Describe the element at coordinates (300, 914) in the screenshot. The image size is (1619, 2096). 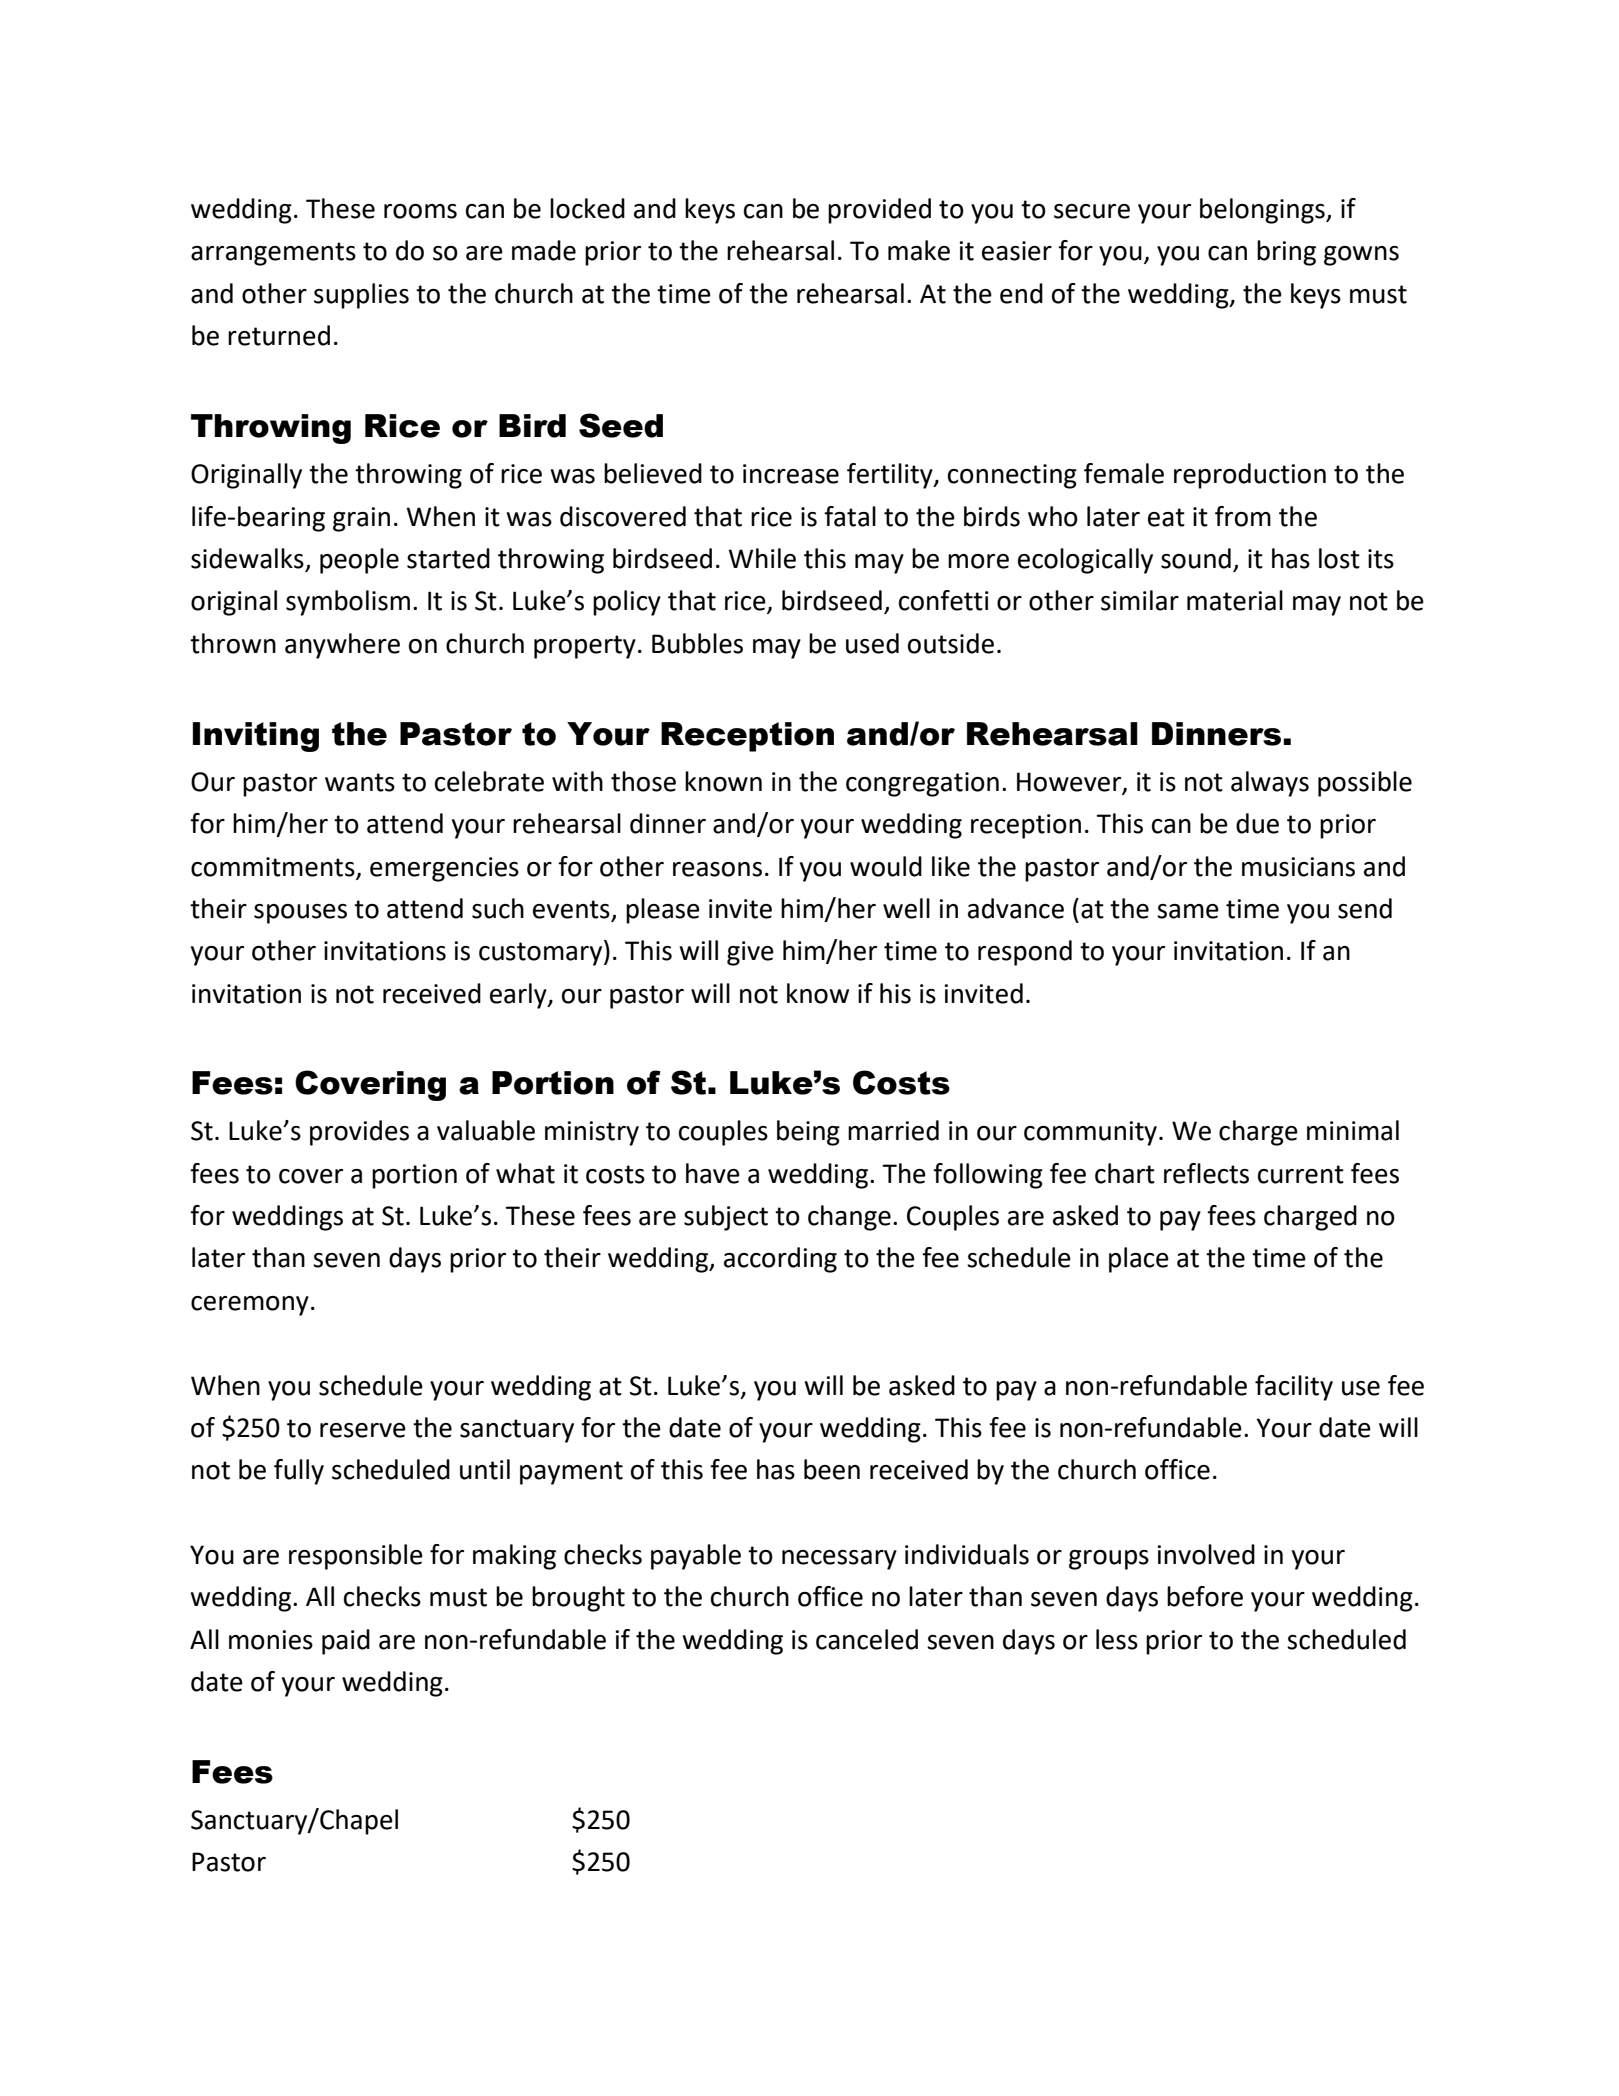
I see `spouses` at that location.
